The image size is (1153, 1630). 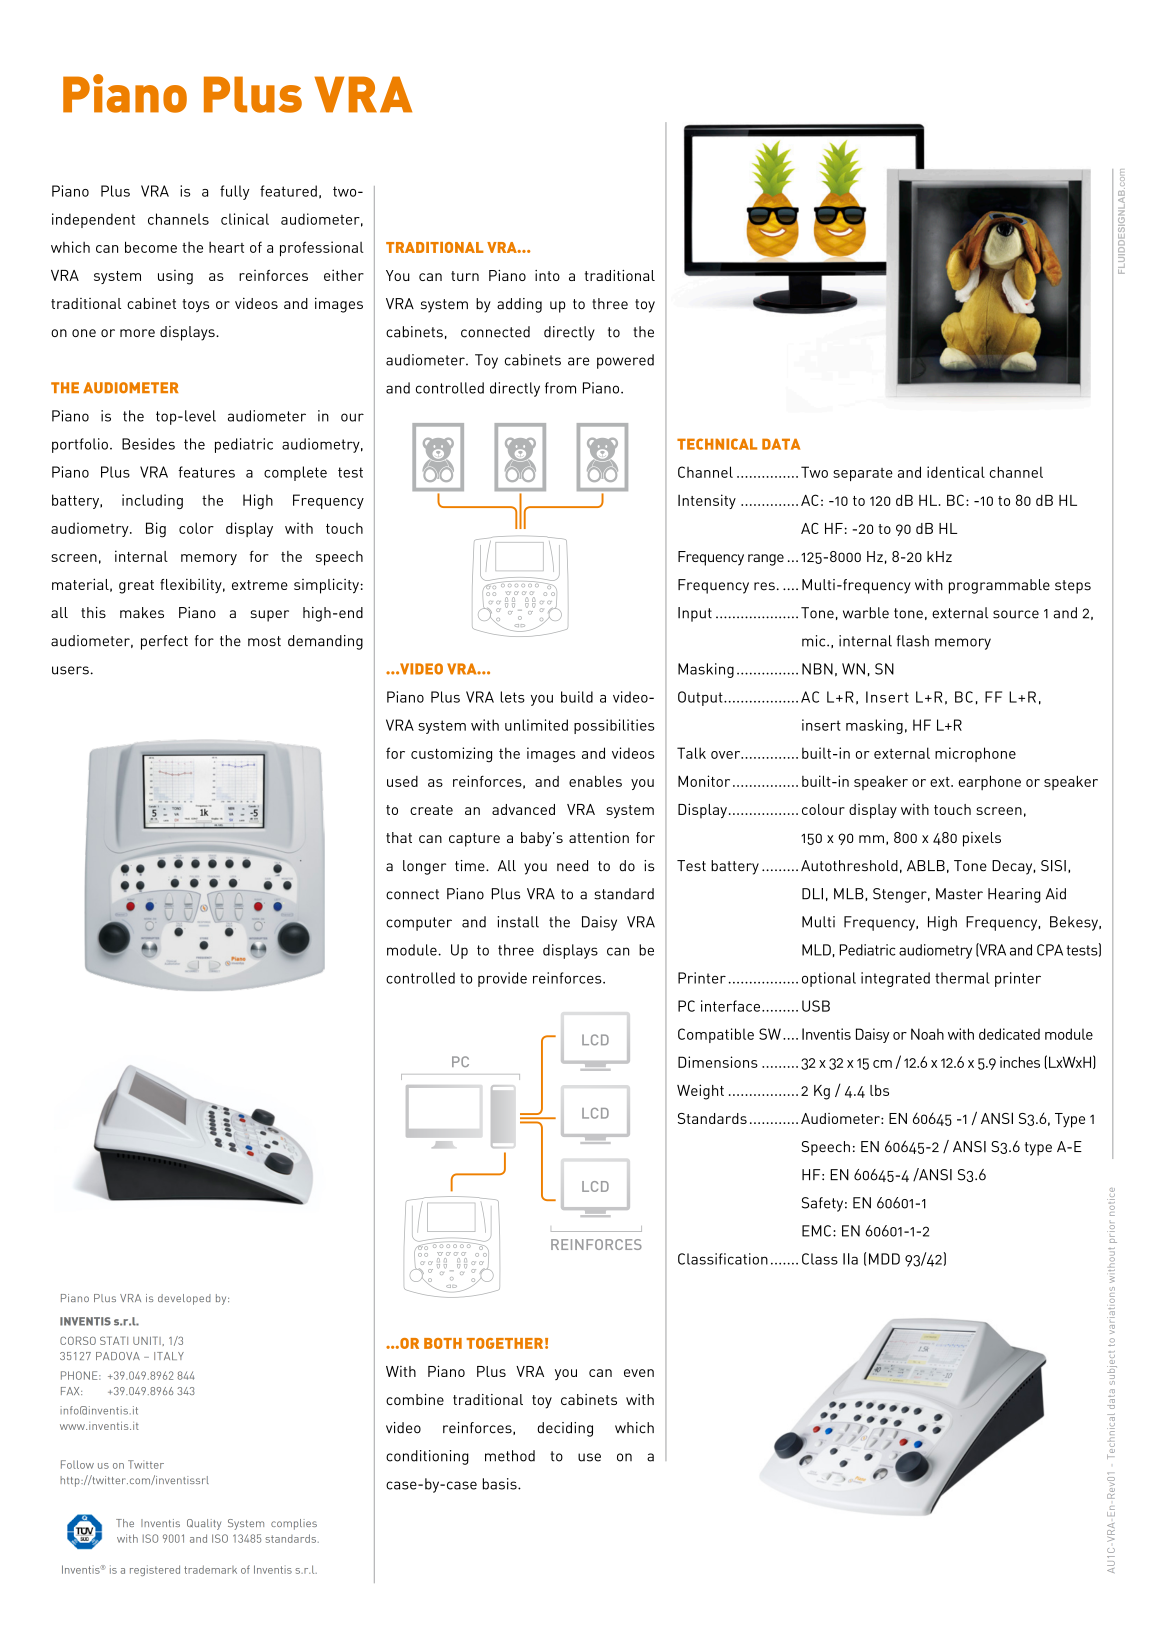 What do you see at coordinates (707, 501) in the screenshot?
I see `Intensity` at bounding box center [707, 501].
